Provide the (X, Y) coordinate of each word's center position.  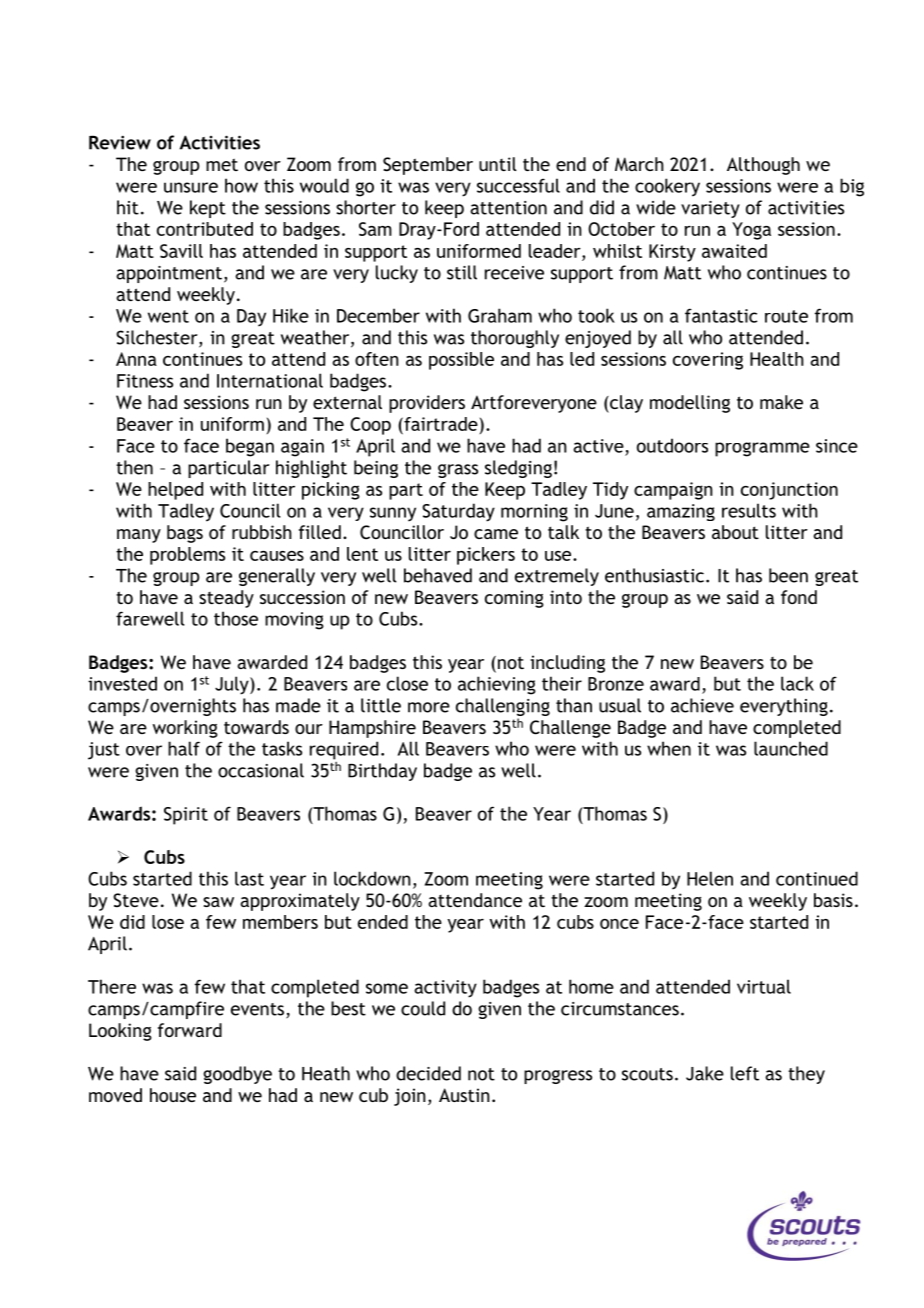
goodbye (237, 1075)
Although (763, 166)
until (498, 164)
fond (799, 597)
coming (514, 599)
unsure (191, 187)
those (236, 618)
